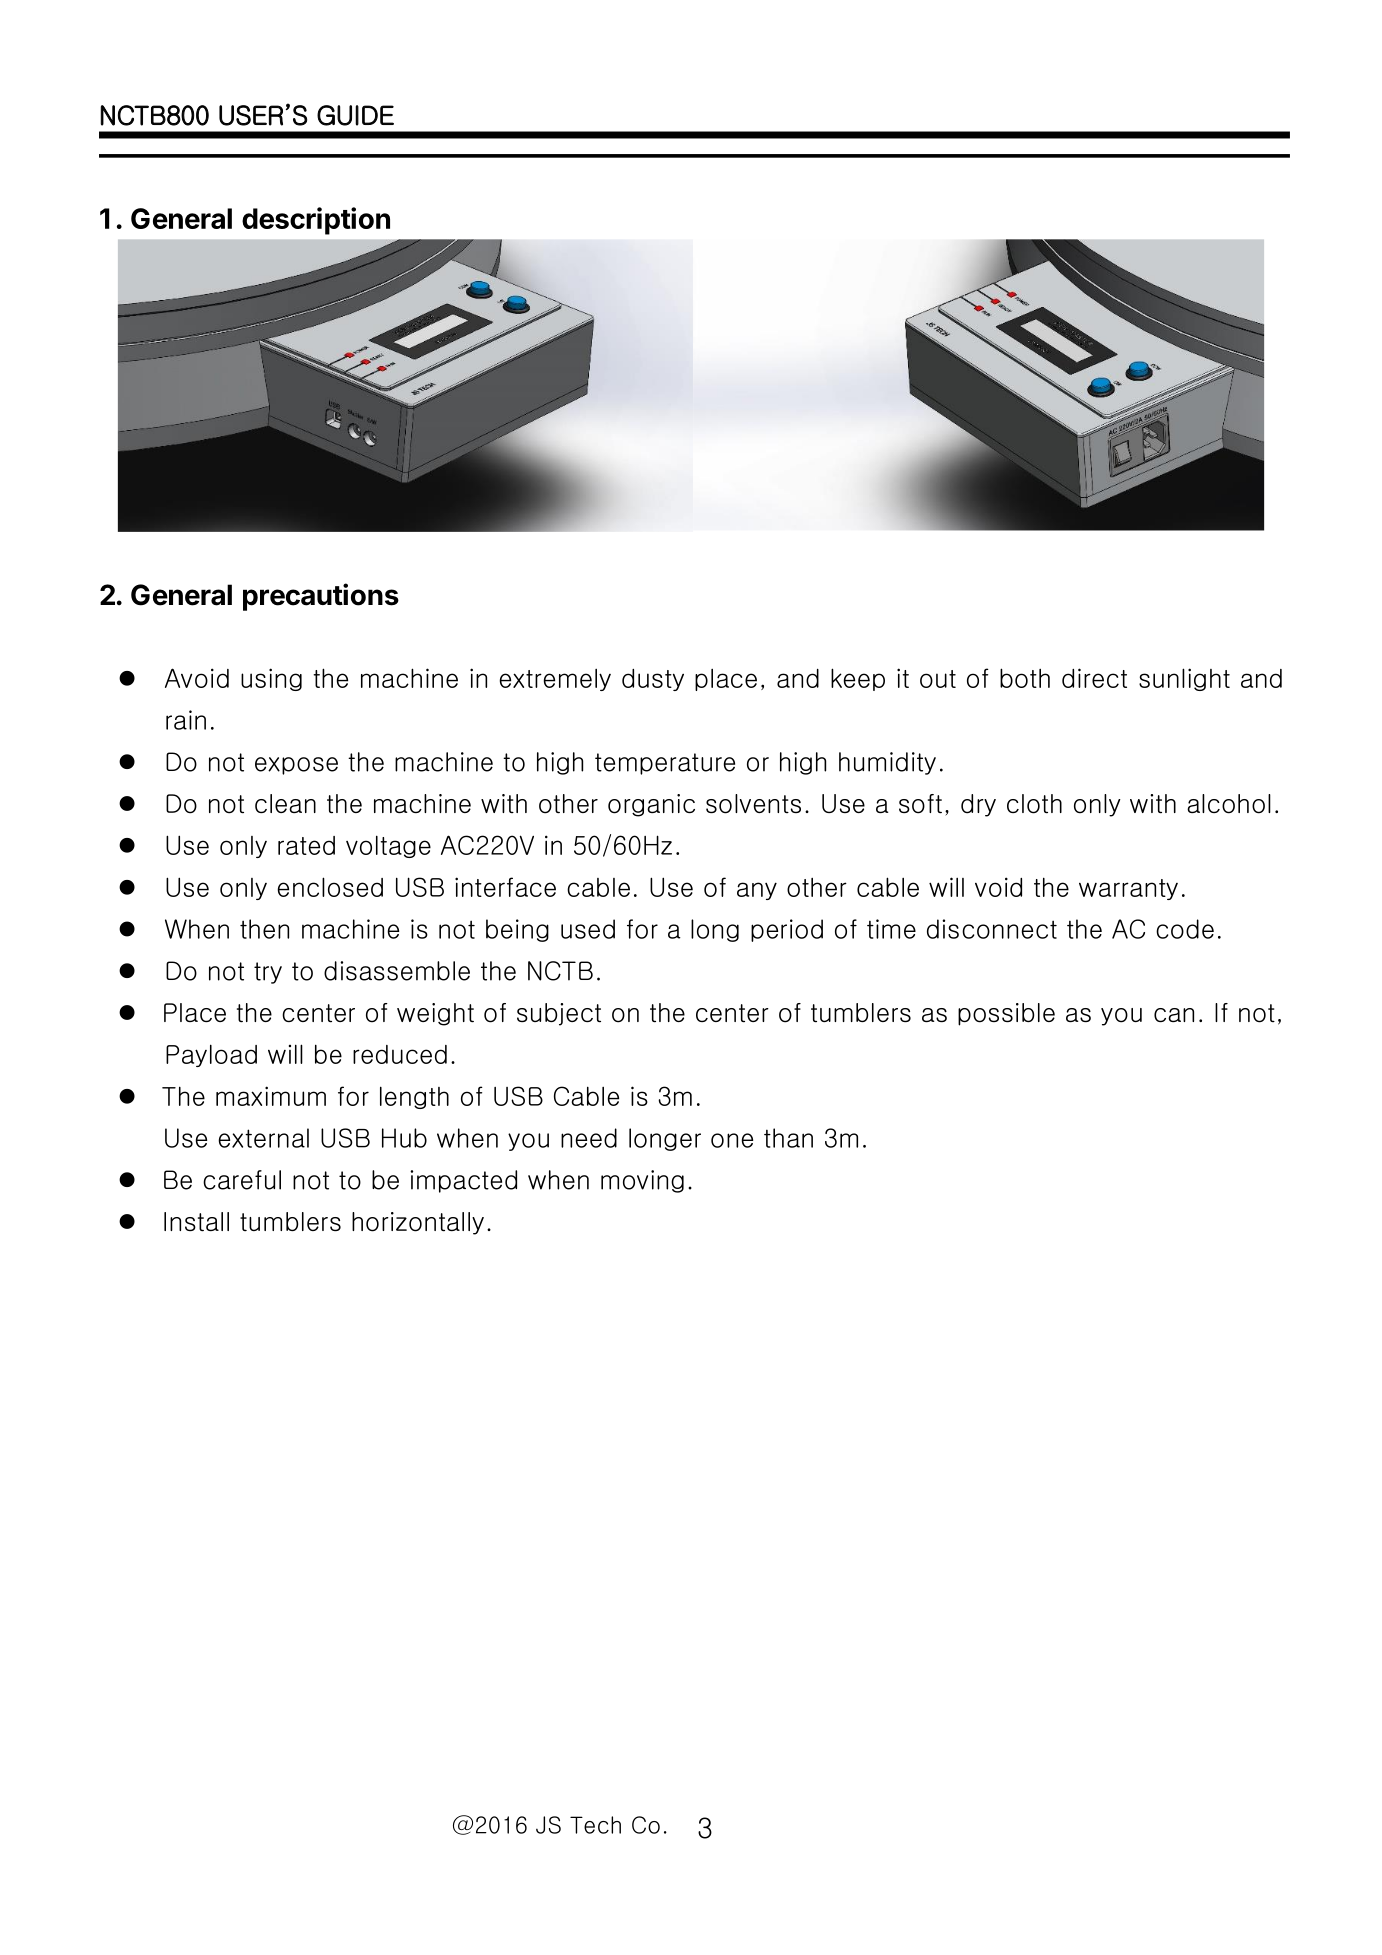 This screenshot has height=1955, width=1382. What do you see at coordinates (355, 115) in the screenshot?
I see `GUIDE` at bounding box center [355, 115].
